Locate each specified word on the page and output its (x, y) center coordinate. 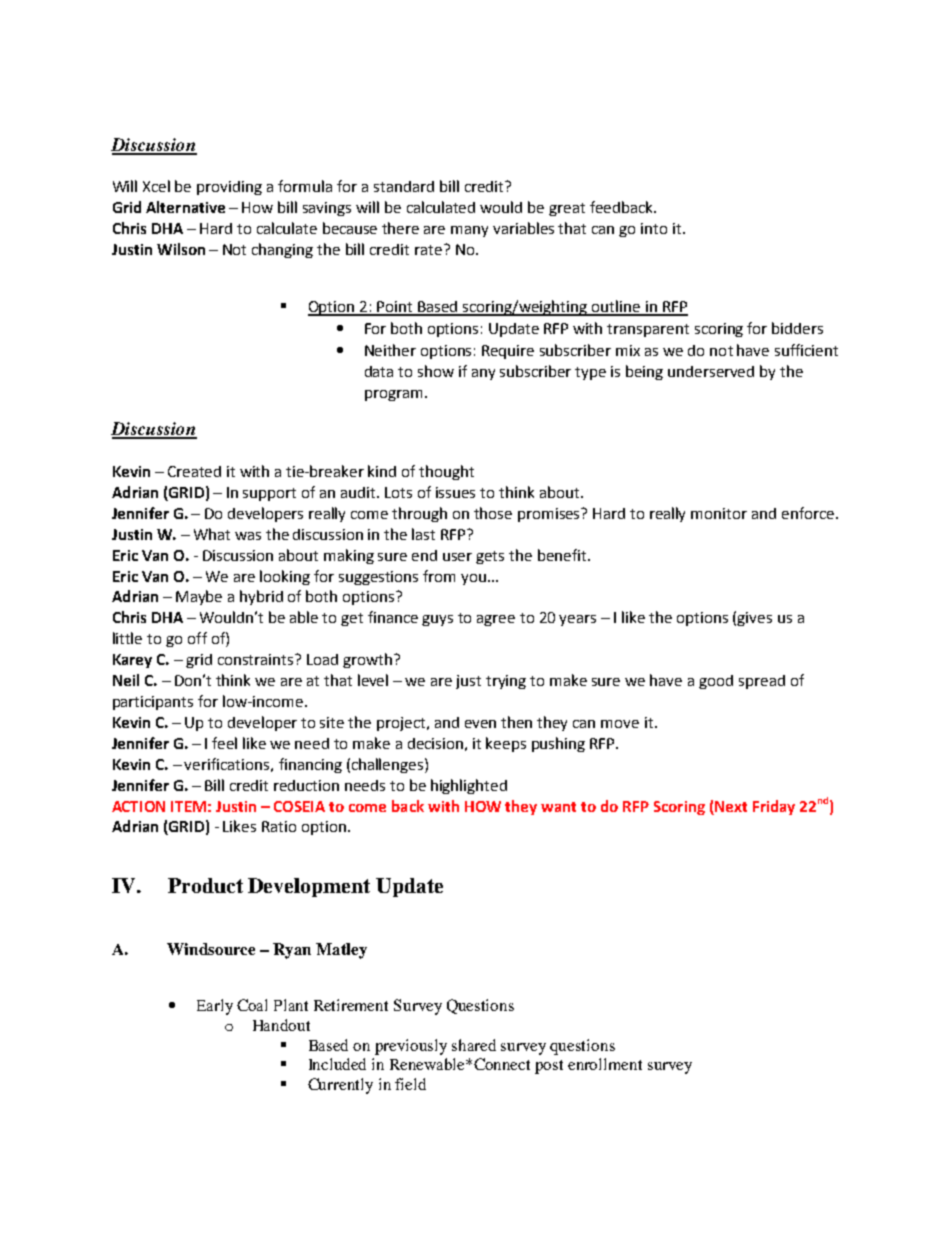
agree (496, 620)
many (469, 231)
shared (474, 1045)
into (654, 228)
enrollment (605, 1064)
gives (754, 619)
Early (215, 1007)
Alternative (185, 207)
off (197, 638)
